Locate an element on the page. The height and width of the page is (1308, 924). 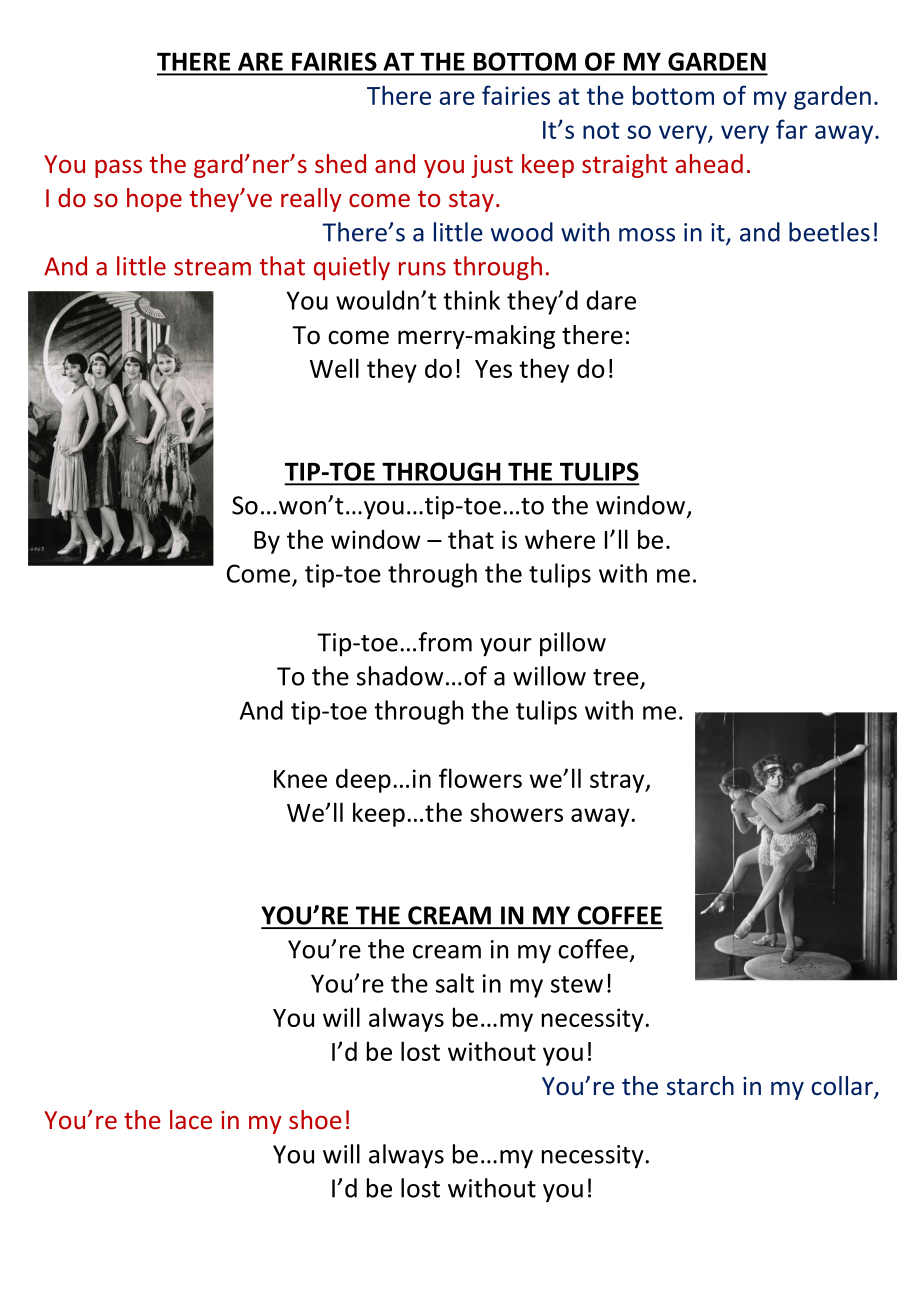
starch is located at coordinates (700, 1086).
